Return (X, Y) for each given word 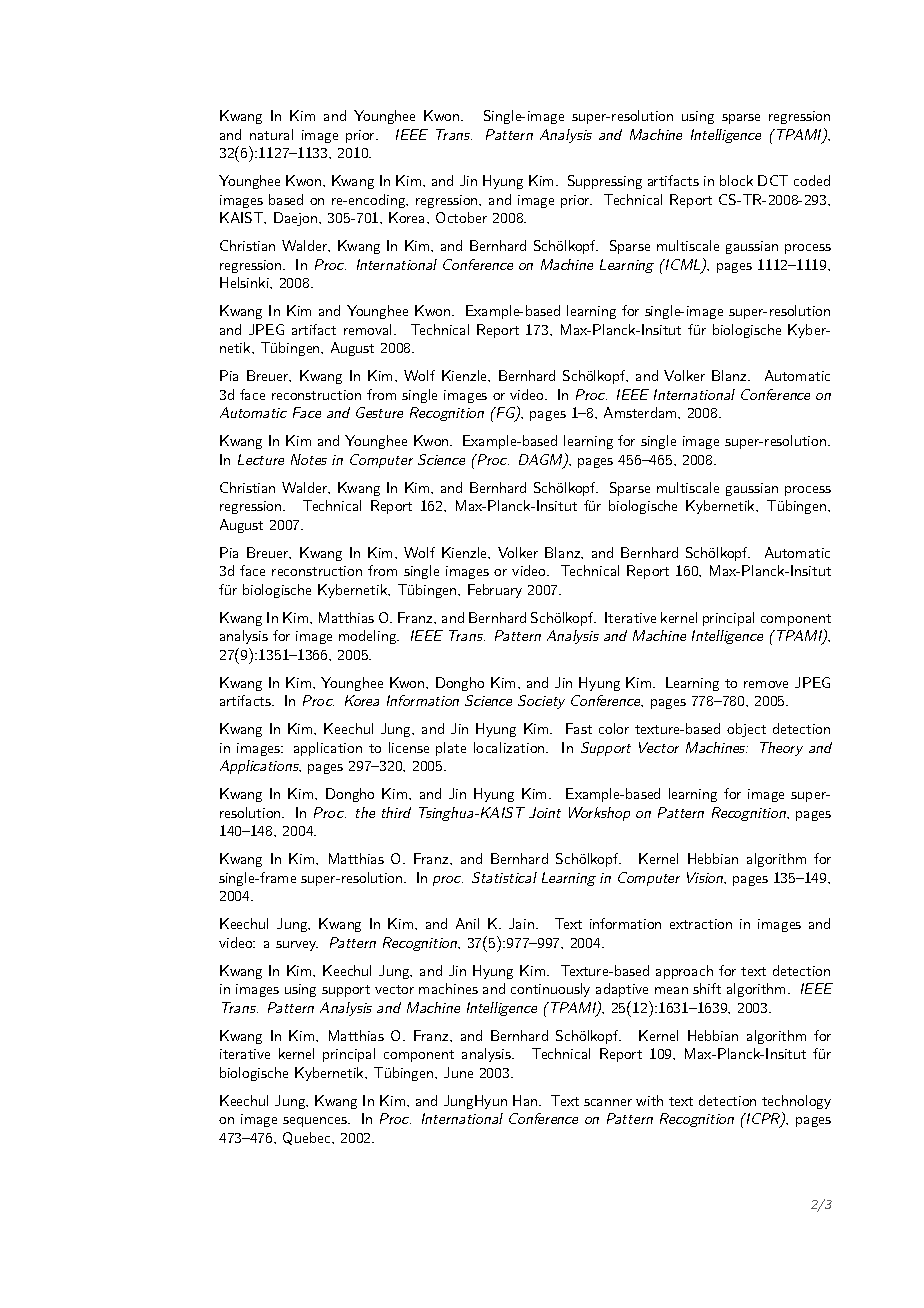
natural (271, 134)
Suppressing (605, 182)
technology (796, 1102)
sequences (316, 1122)
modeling (369, 637)
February (495, 591)
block (736, 180)
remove (766, 684)
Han (526, 1100)
